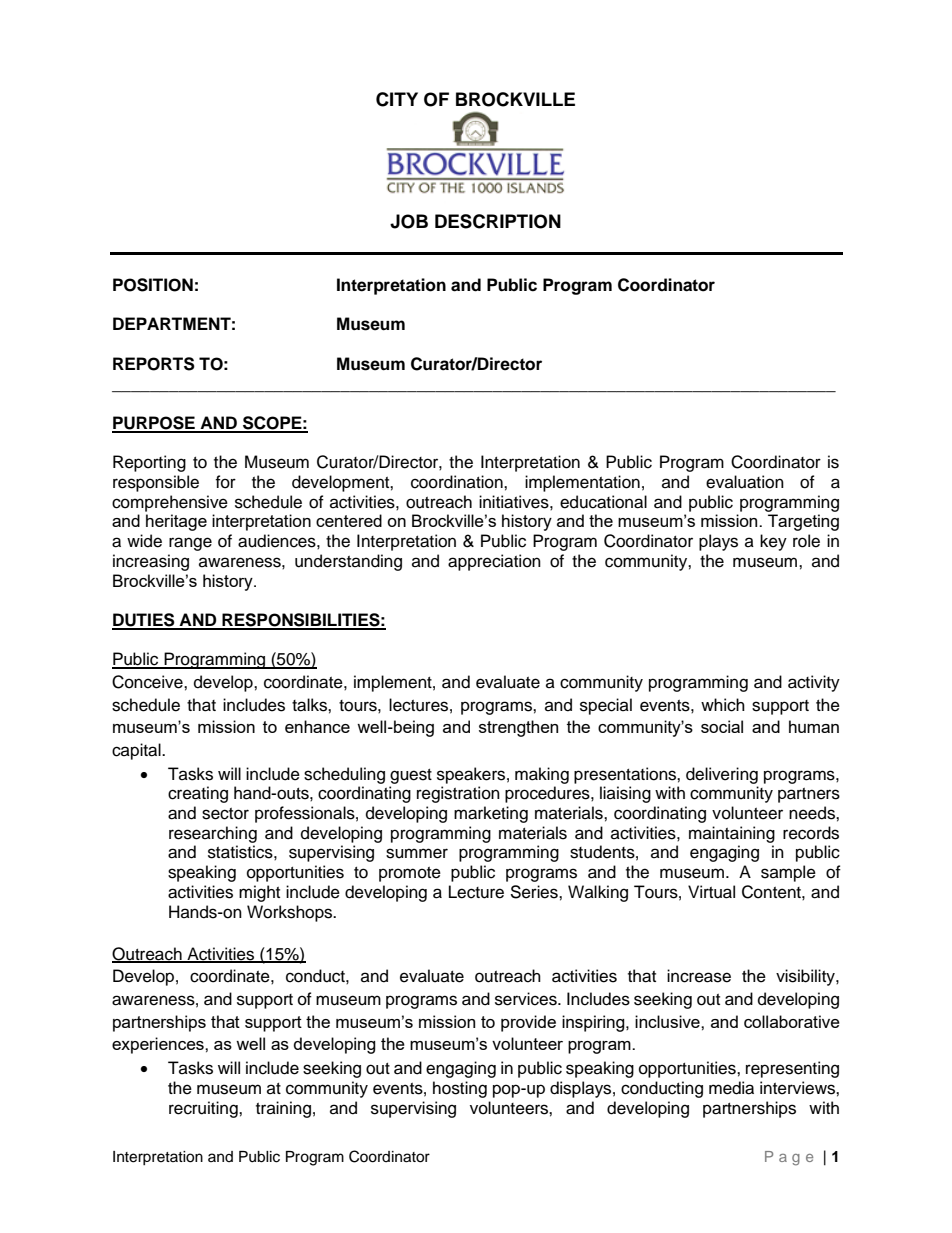 Image resolution: width=952 pixels, height=1233 pixels. I want to click on hosting, so click(460, 1089).
